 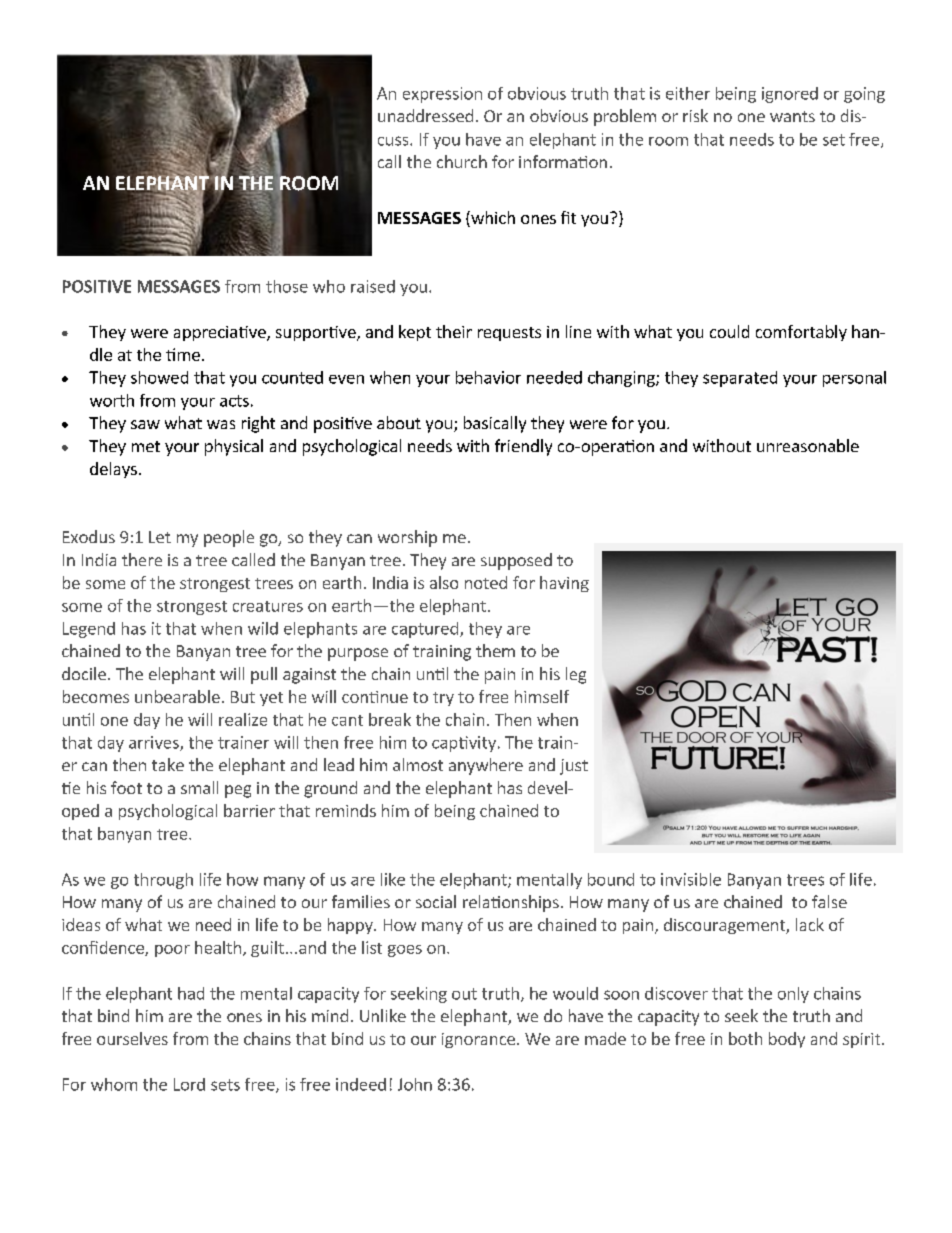 I want to click on noted, so click(x=486, y=582).
